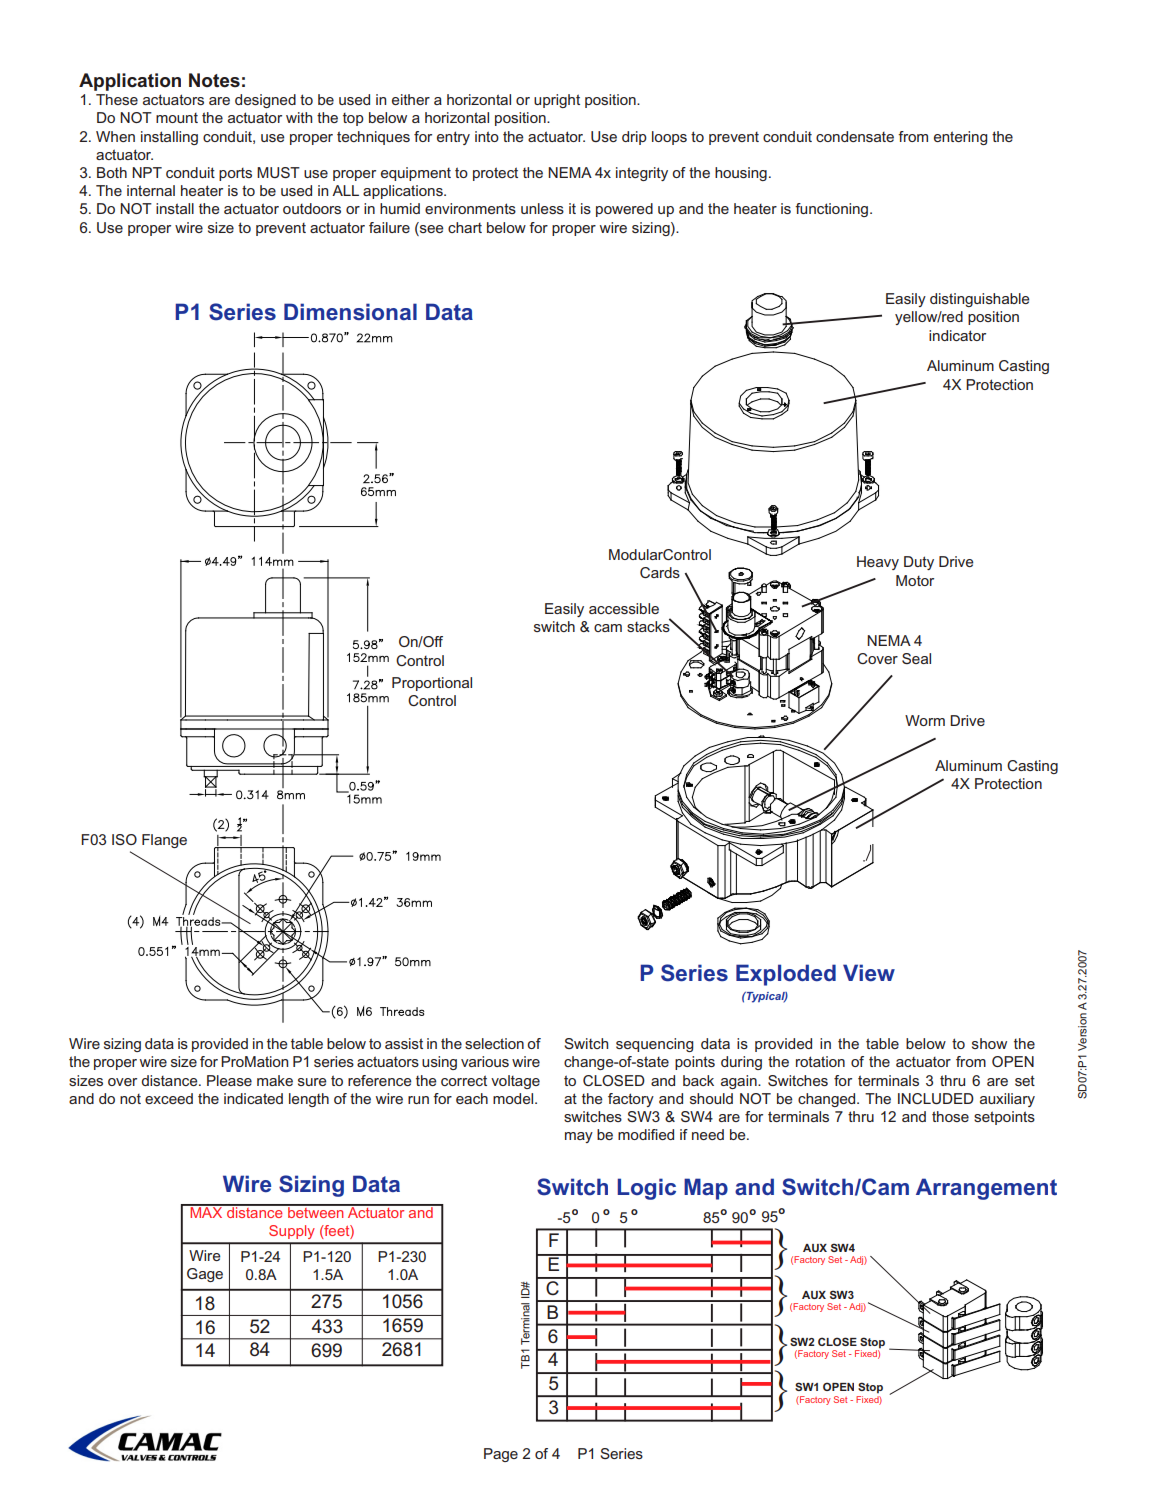 The width and height of the document is (1159, 1500). Describe the element at coordinates (957, 335) in the document. I see `indicator` at that location.
